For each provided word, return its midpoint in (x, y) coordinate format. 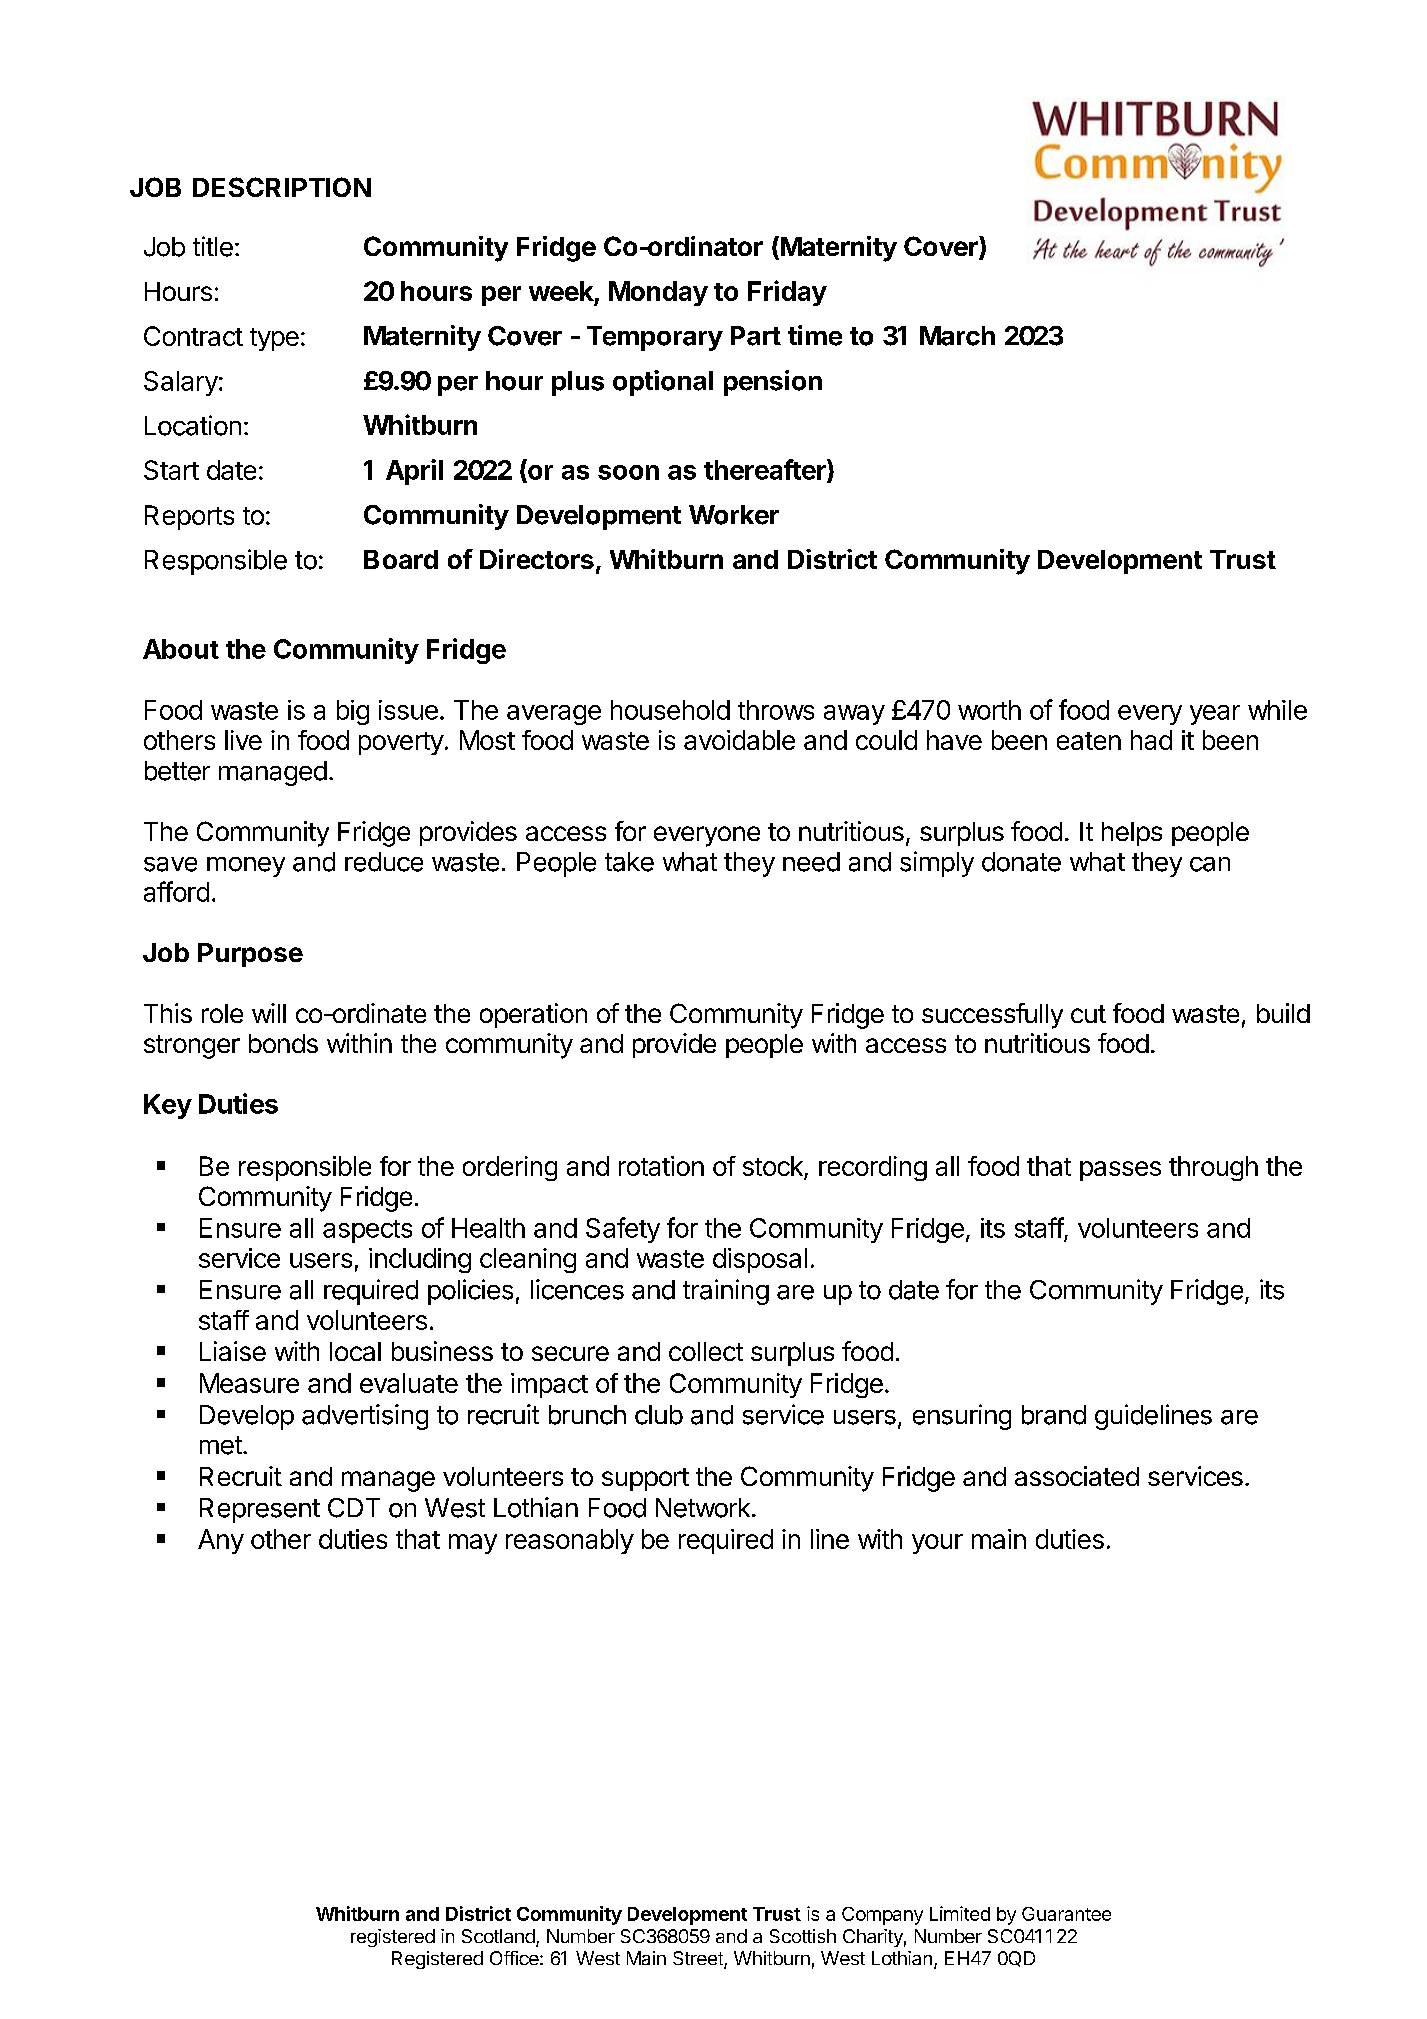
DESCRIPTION (282, 187)
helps (1132, 834)
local (355, 1351)
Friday (787, 293)
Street (699, 1959)
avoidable (739, 740)
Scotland (499, 1937)
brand (1054, 1415)
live (243, 740)
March (957, 336)
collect (706, 1351)
